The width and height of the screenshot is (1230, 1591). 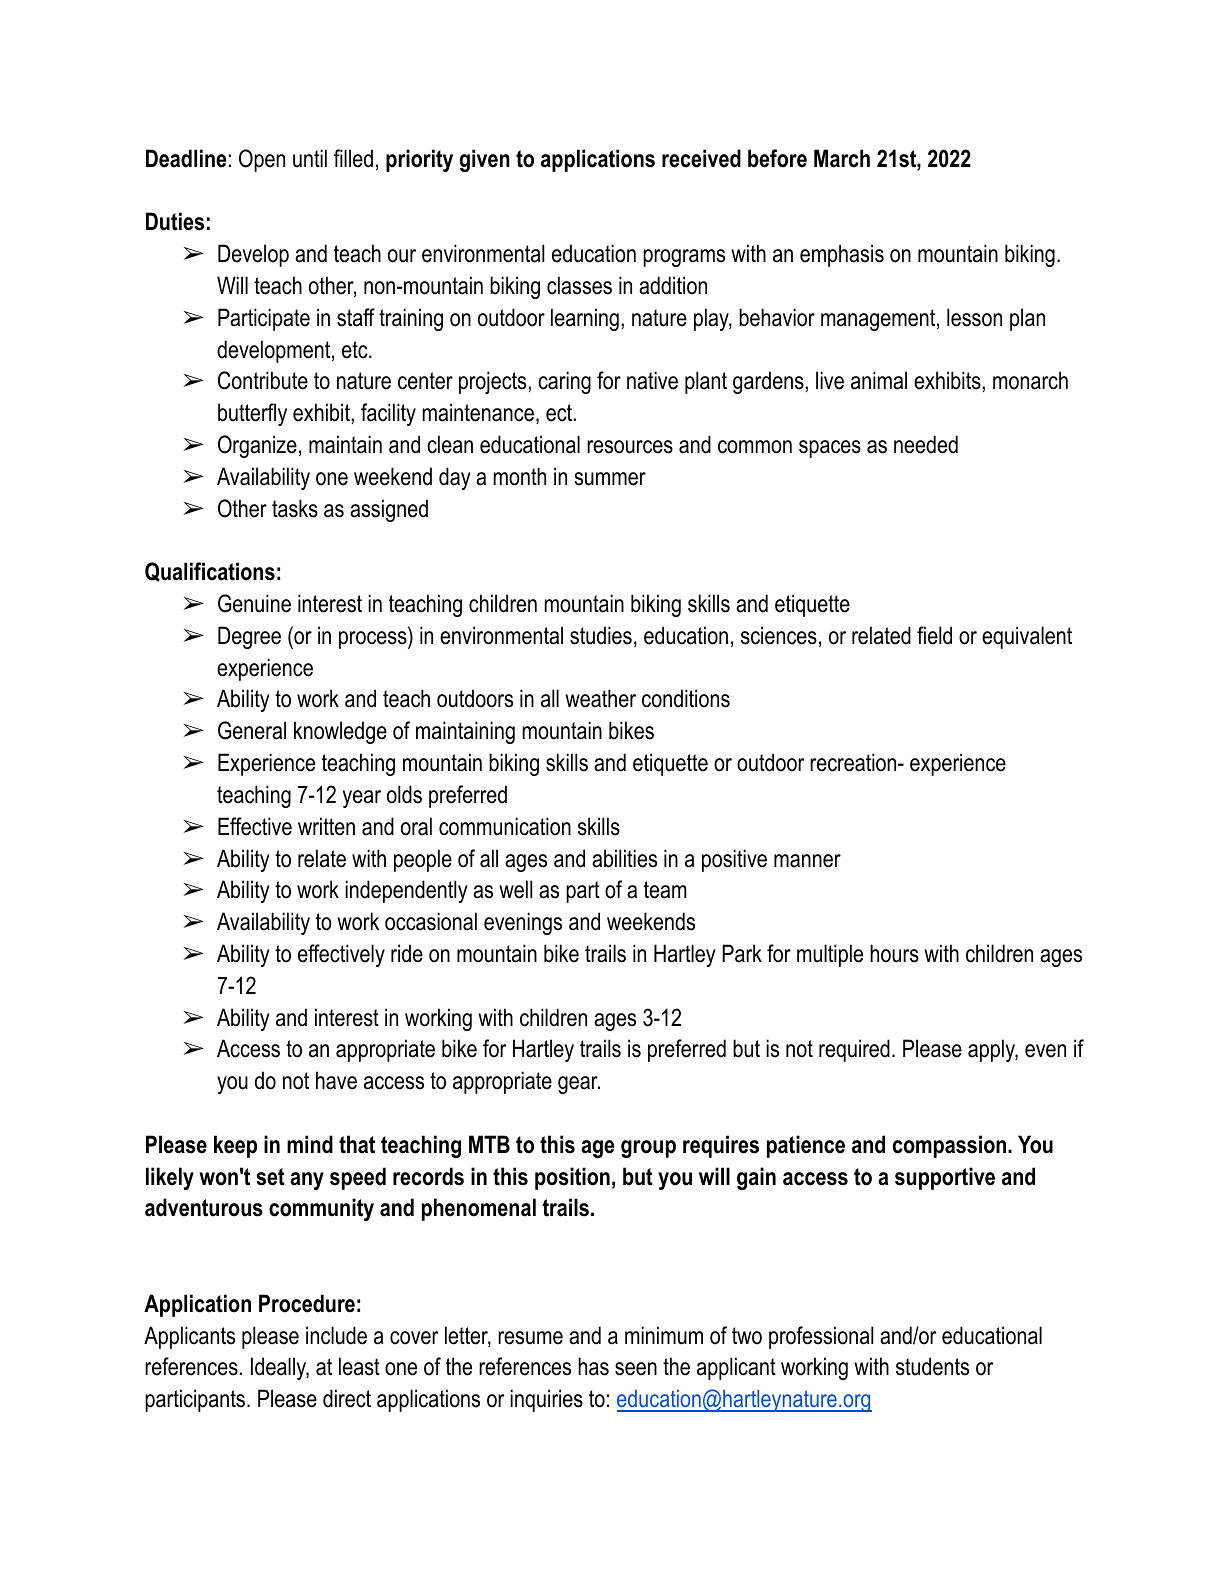 What do you see at coordinates (252, 730) in the screenshot?
I see `General` at bounding box center [252, 730].
